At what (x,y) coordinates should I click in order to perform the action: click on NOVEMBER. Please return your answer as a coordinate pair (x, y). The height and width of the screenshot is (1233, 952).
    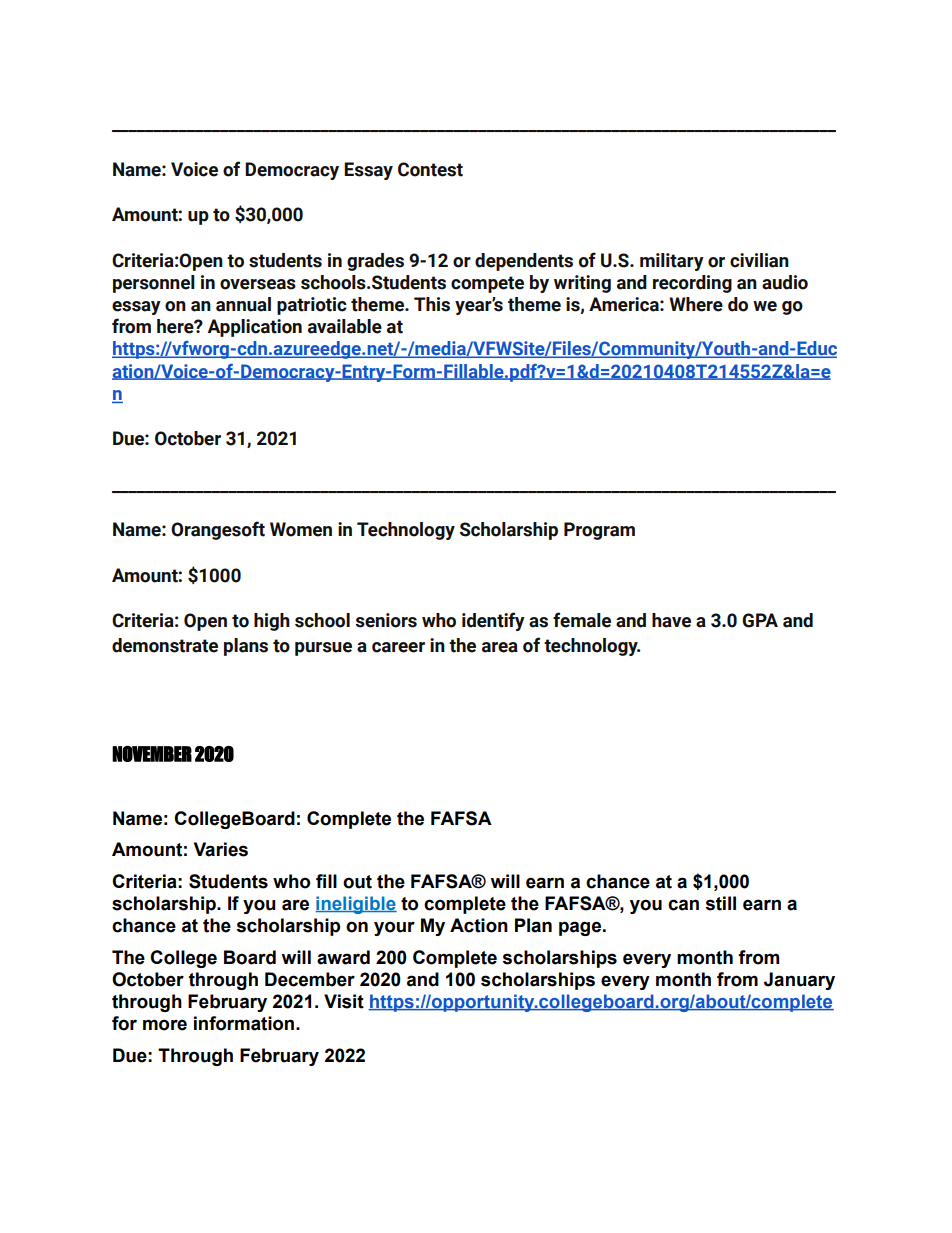
    Looking at the image, I should click on (152, 754).
